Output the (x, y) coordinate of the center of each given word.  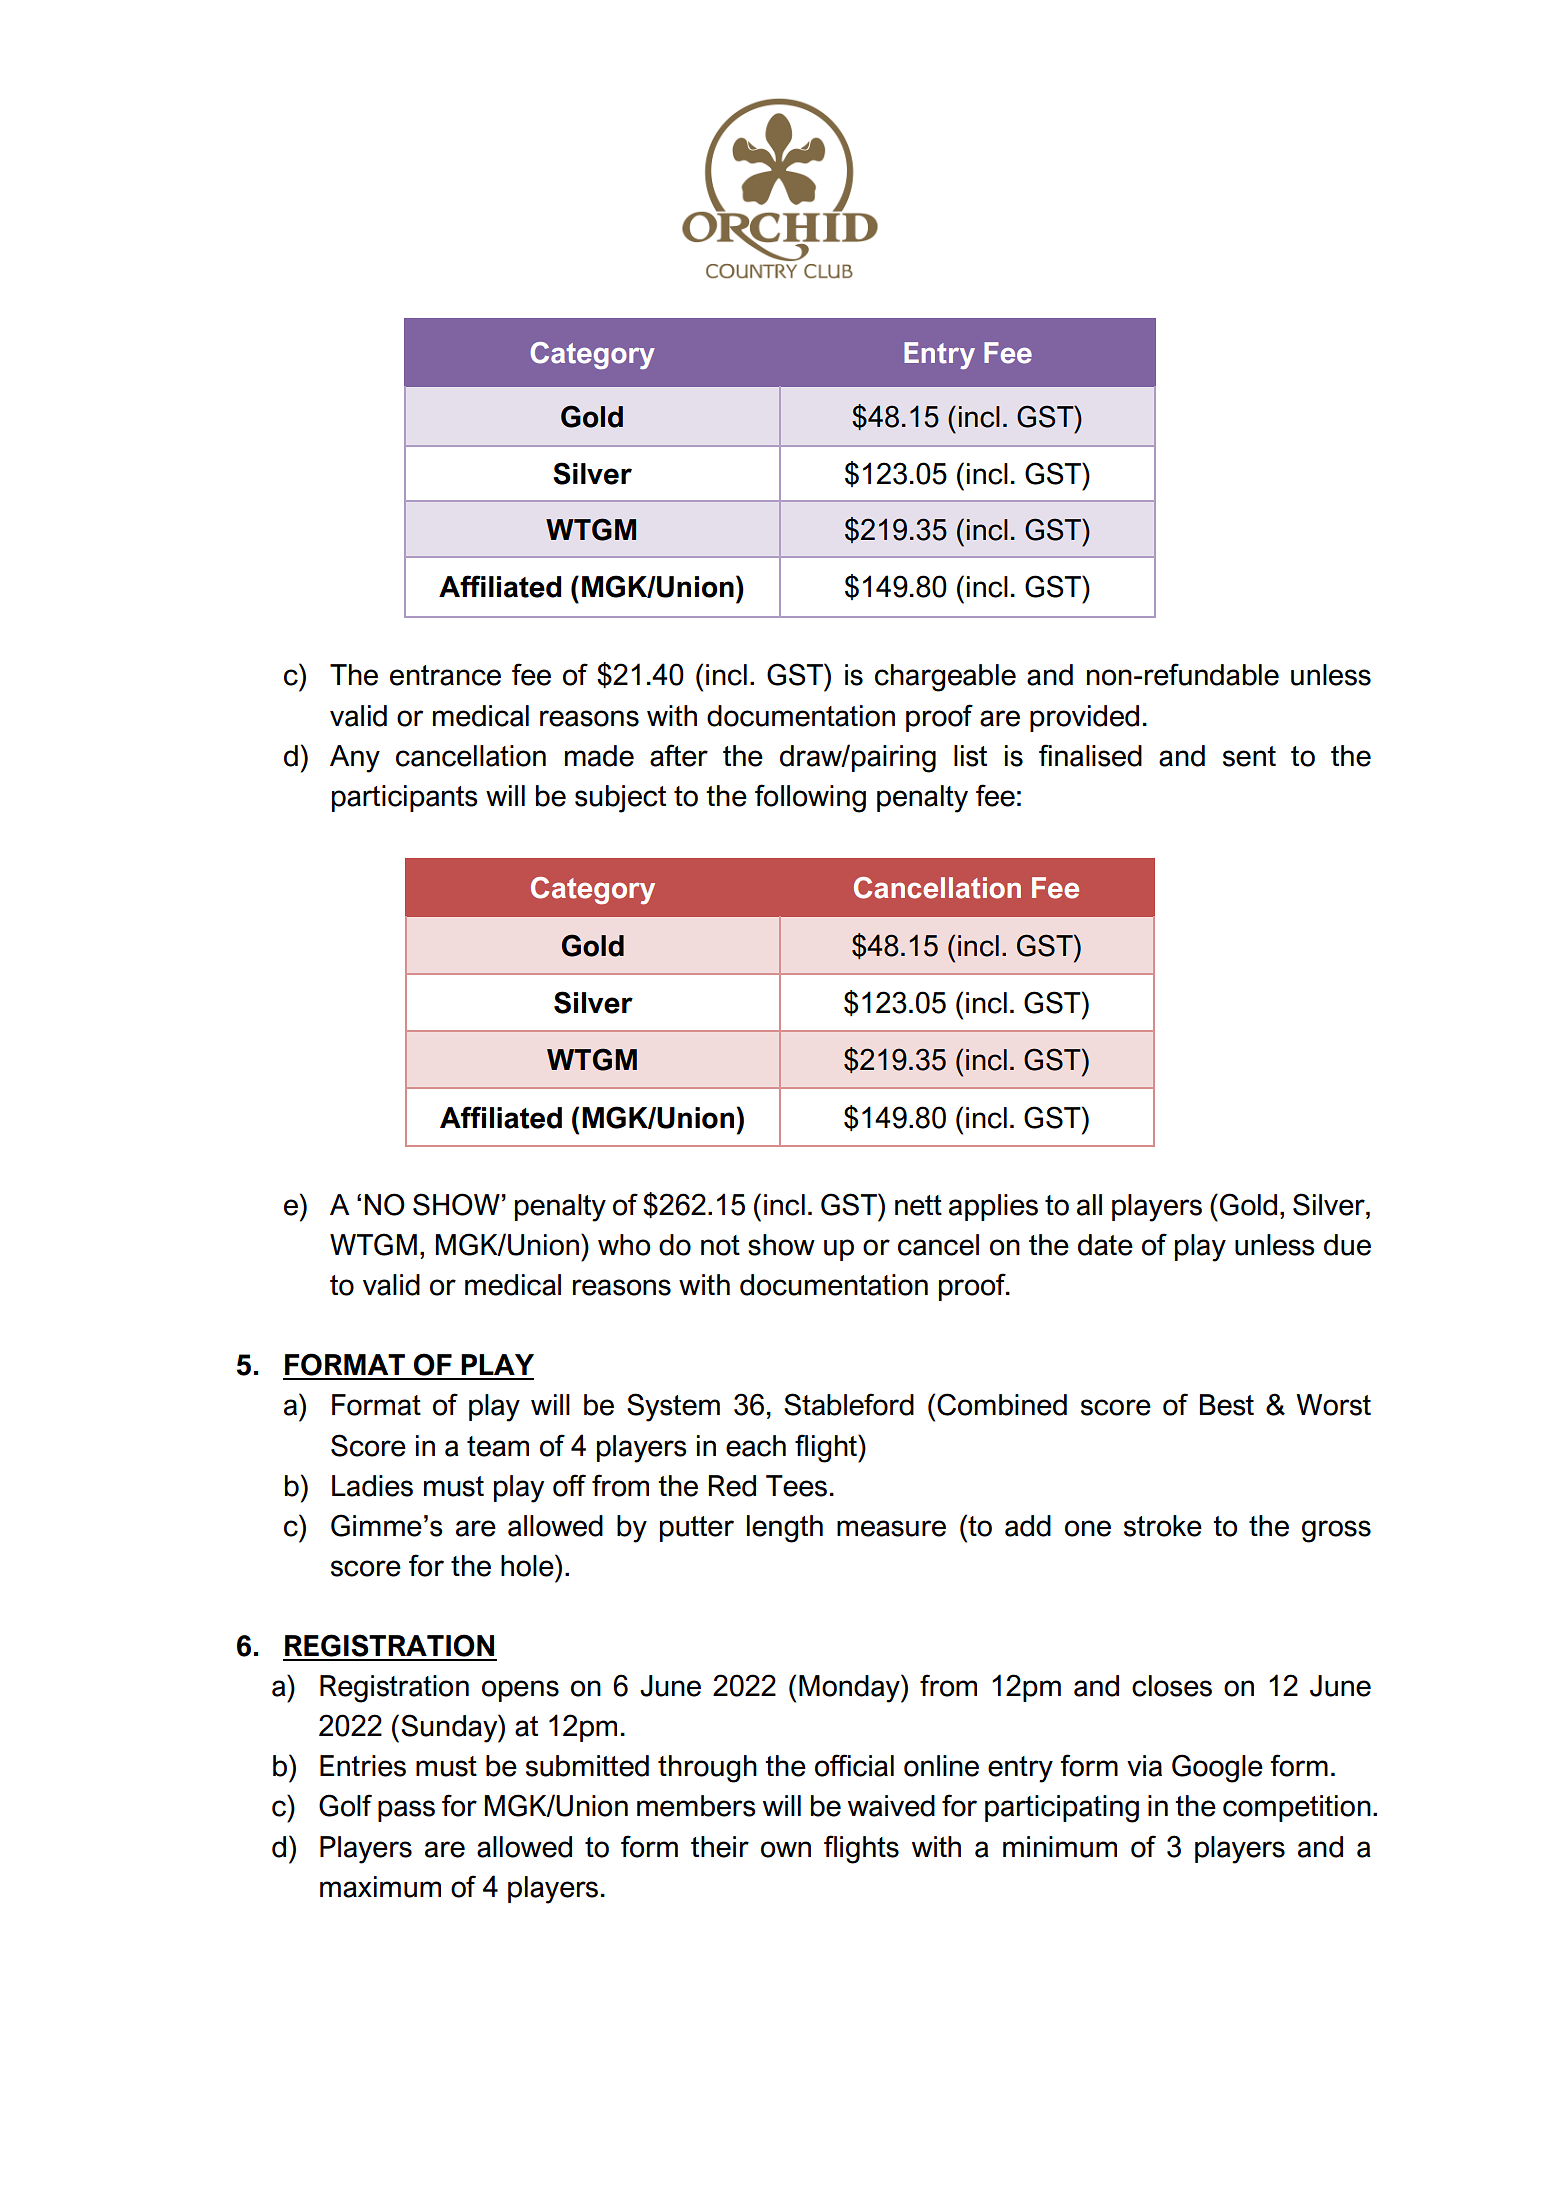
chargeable (945, 678)
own (786, 1849)
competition (1297, 1808)
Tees (796, 1486)
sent (1249, 756)
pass (406, 1811)
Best (1227, 1405)
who (624, 1245)
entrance (445, 675)
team (498, 1446)
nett (918, 1205)
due (1347, 1245)
